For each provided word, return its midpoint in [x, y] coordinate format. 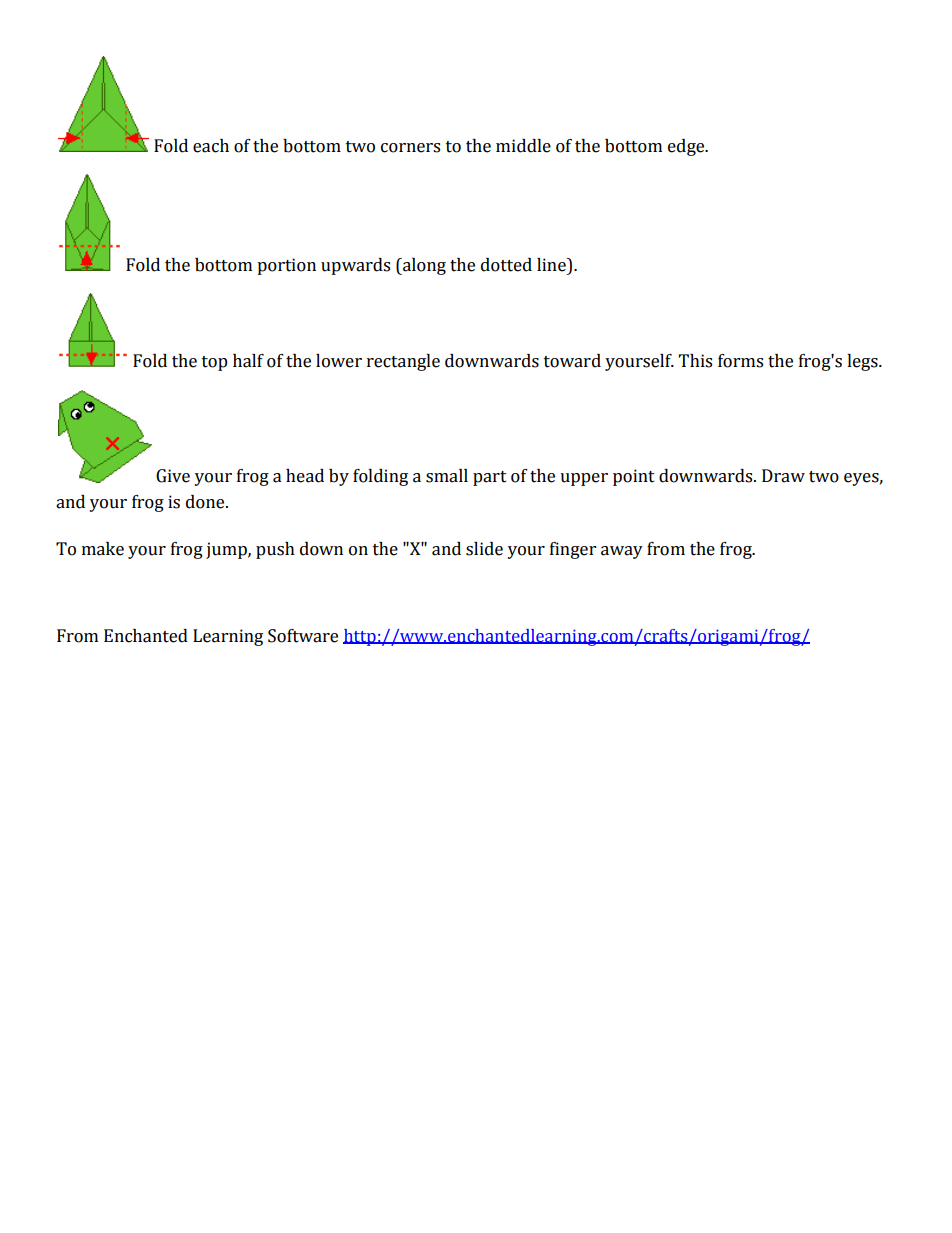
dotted [506, 265]
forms [740, 361]
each [211, 146]
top [215, 363]
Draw [783, 476]
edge [687, 147]
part [490, 478]
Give [173, 476]
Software [303, 636]
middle [523, 146]
